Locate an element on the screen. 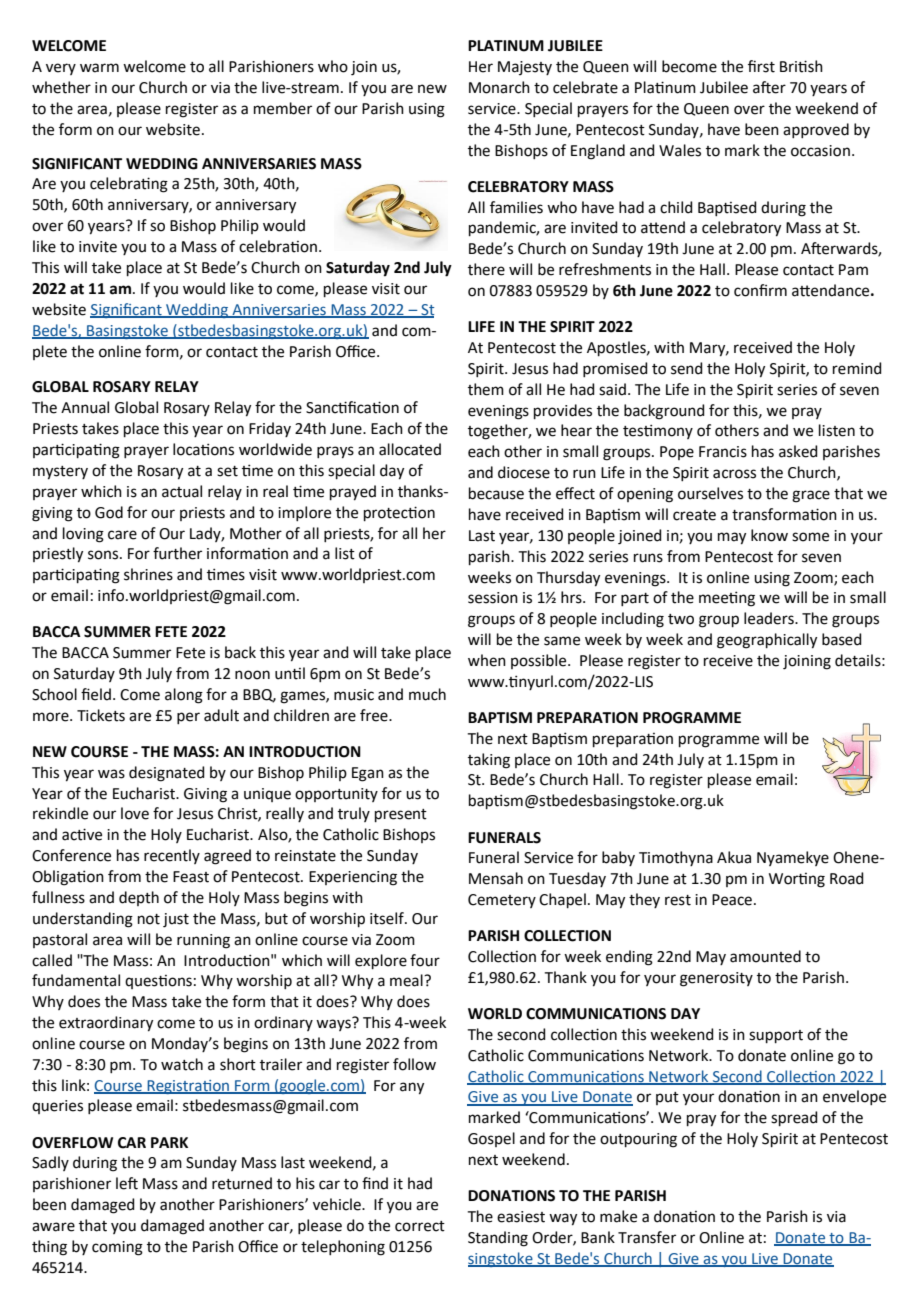  care is located at coordinates (122, 535).
